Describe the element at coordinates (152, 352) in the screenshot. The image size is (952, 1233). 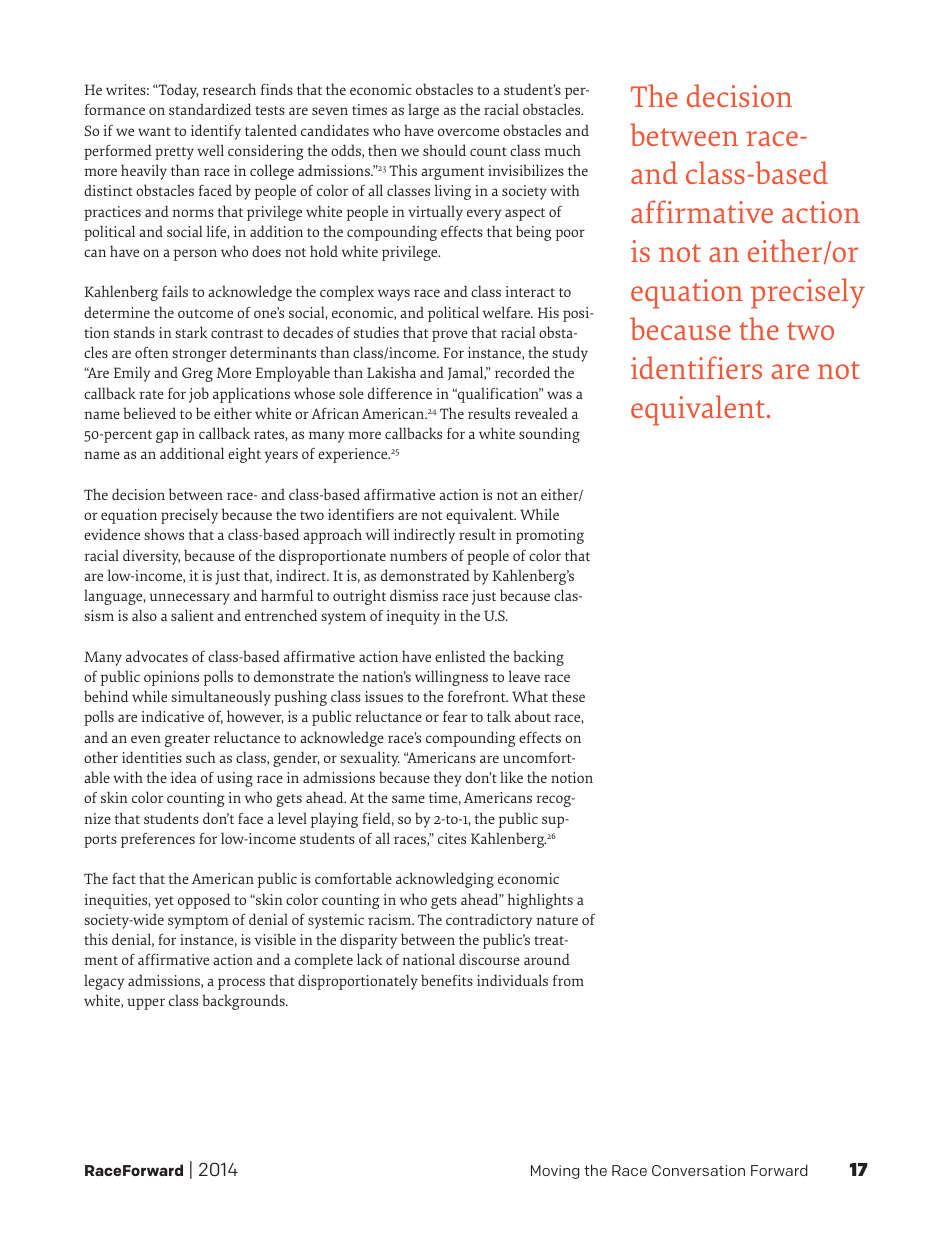
I see `often` at that location.
